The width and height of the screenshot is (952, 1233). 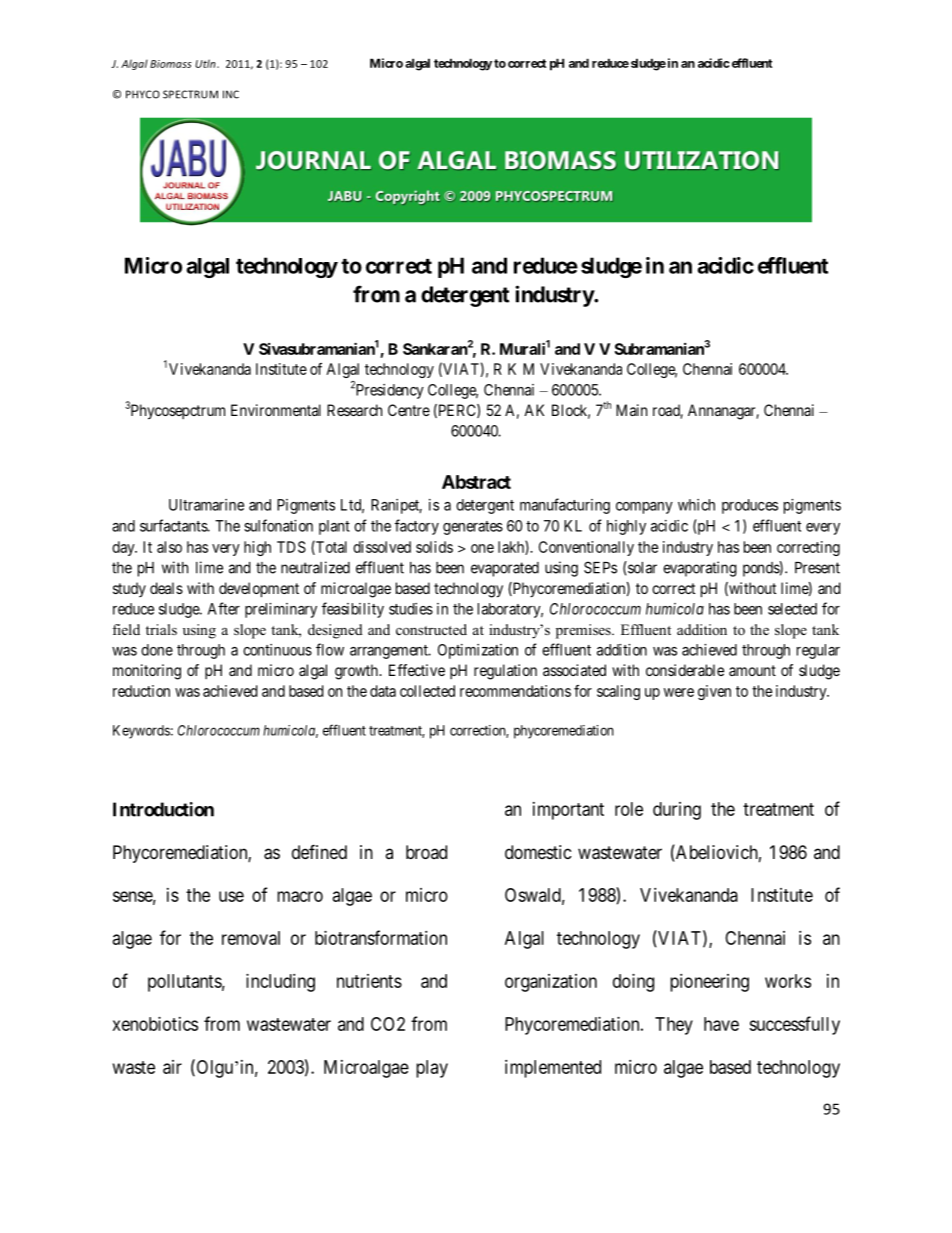 What do you see at coordinates (171, 64) in the screenshot?
I see `Biomass` at bounding box center [171, 64].
